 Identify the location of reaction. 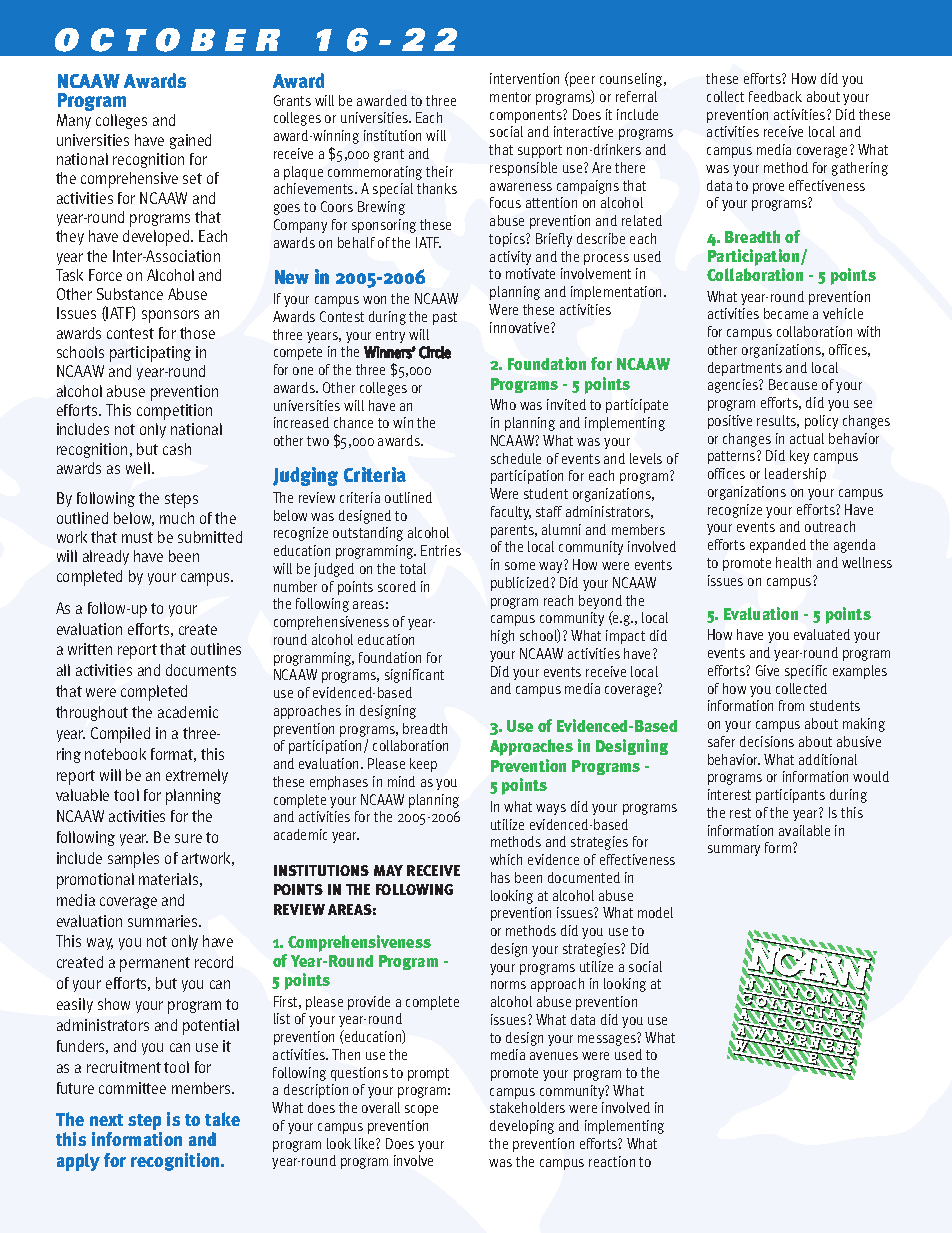
(612, 1161).
